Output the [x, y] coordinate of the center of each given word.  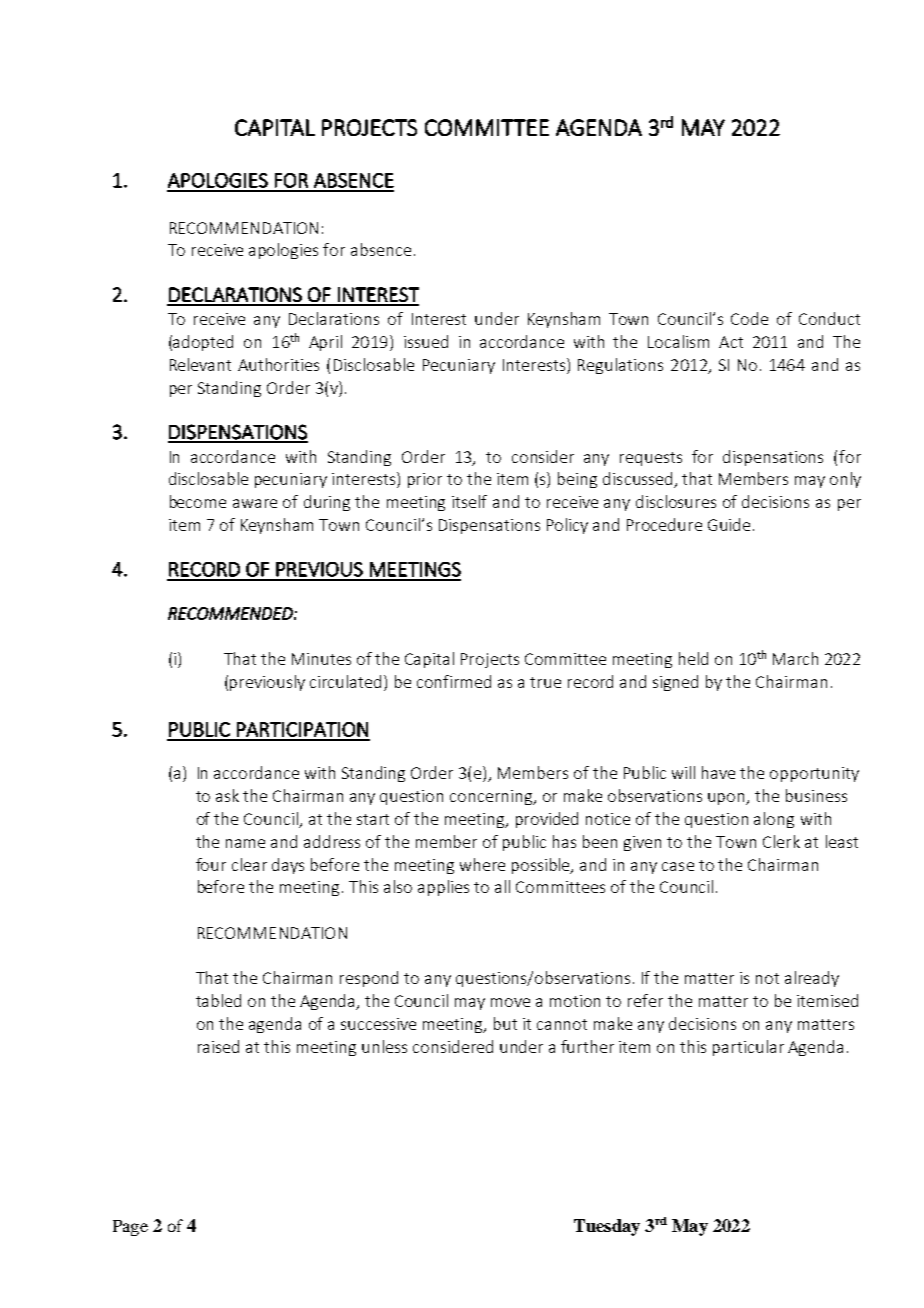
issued [426, 341]
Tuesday [607, 1227]
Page [130, 1228]
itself [469, 501]
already [812, 979]
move [510, 1002]
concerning [492, 797]
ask [227, 795]
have [718, 772]
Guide [729, 524]
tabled [218, 1000]
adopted [203, 343]
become [198, 501]
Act [731, 342]
